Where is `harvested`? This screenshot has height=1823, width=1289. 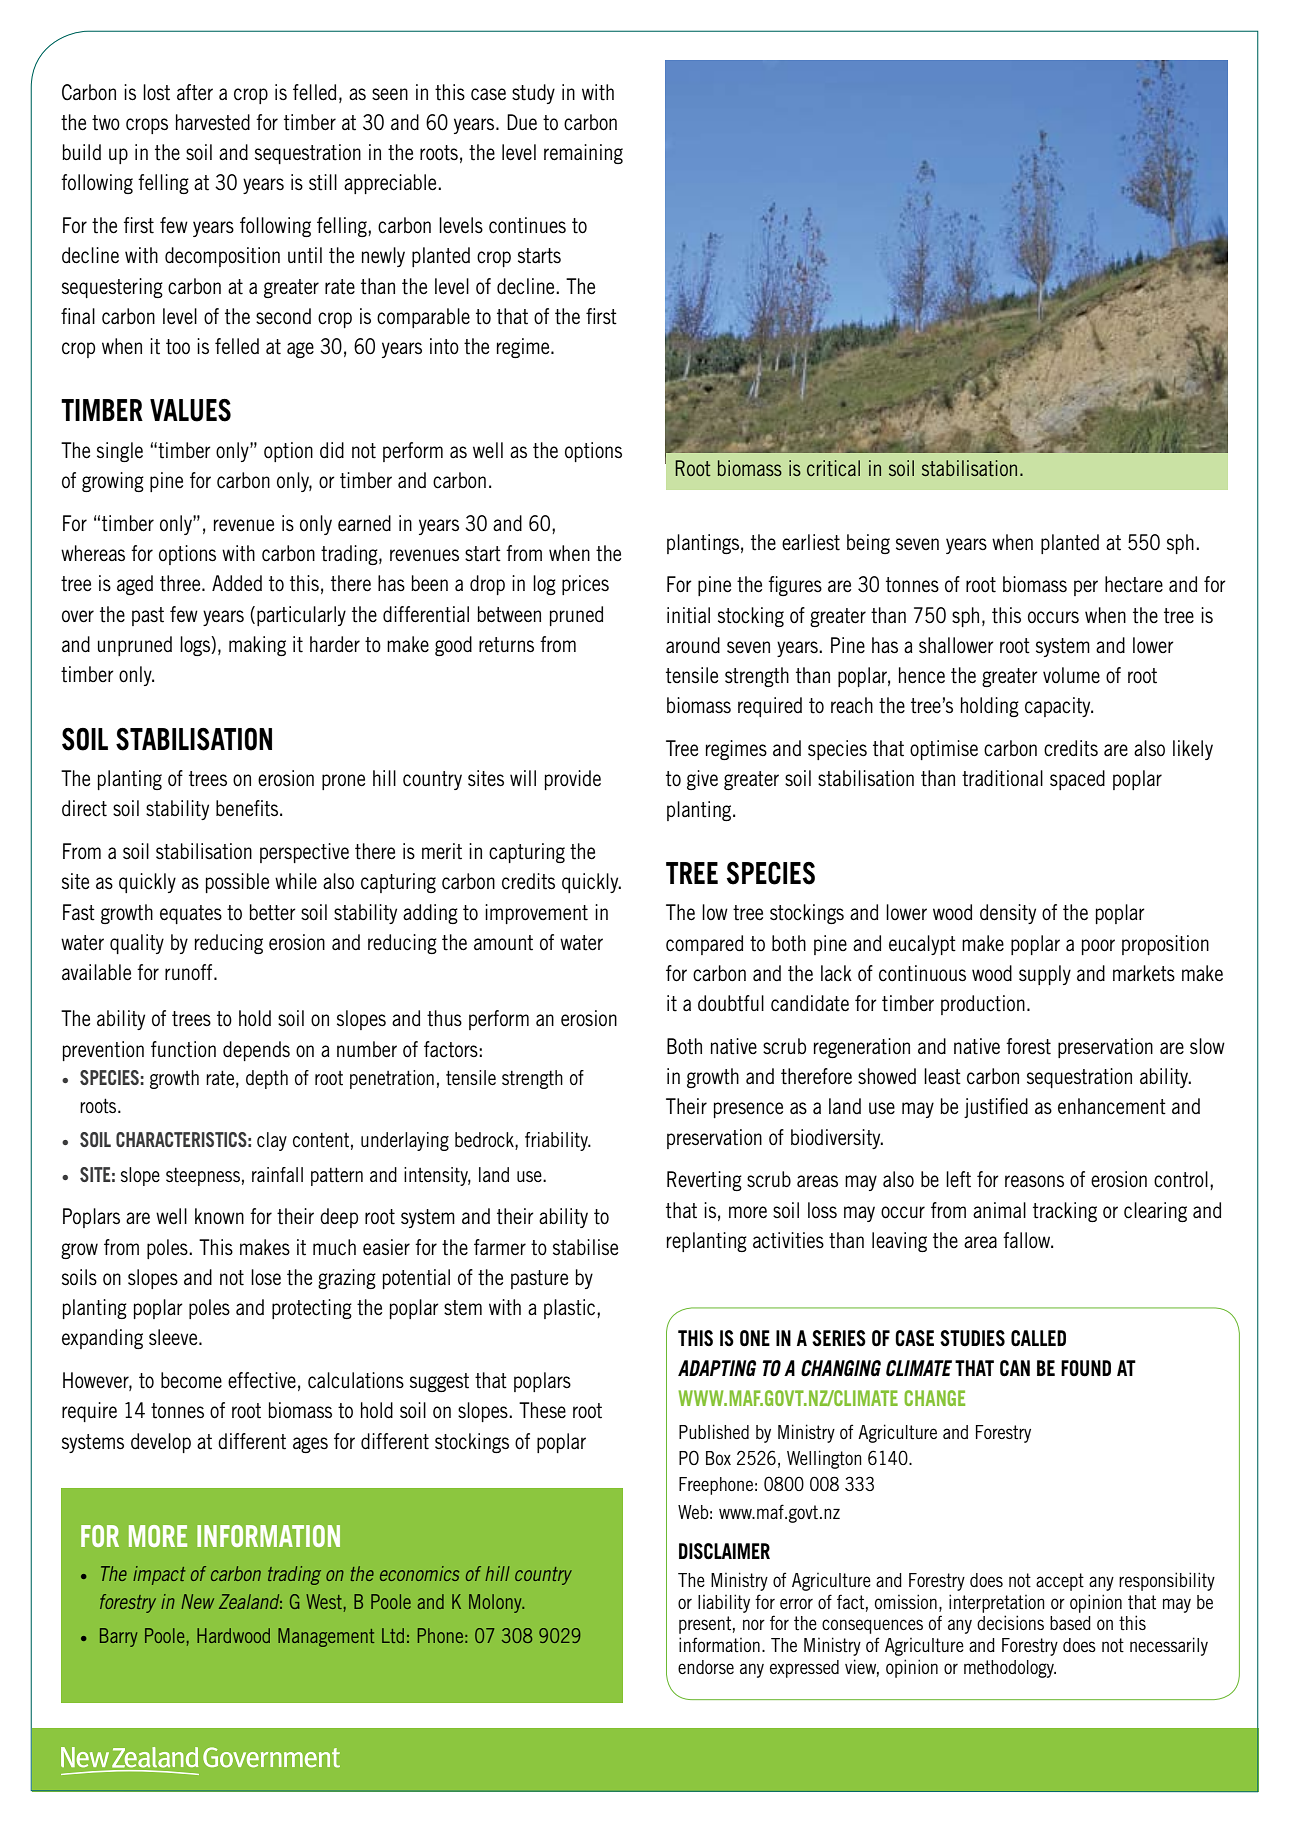 harvested is located at coordinates (213, 122).
